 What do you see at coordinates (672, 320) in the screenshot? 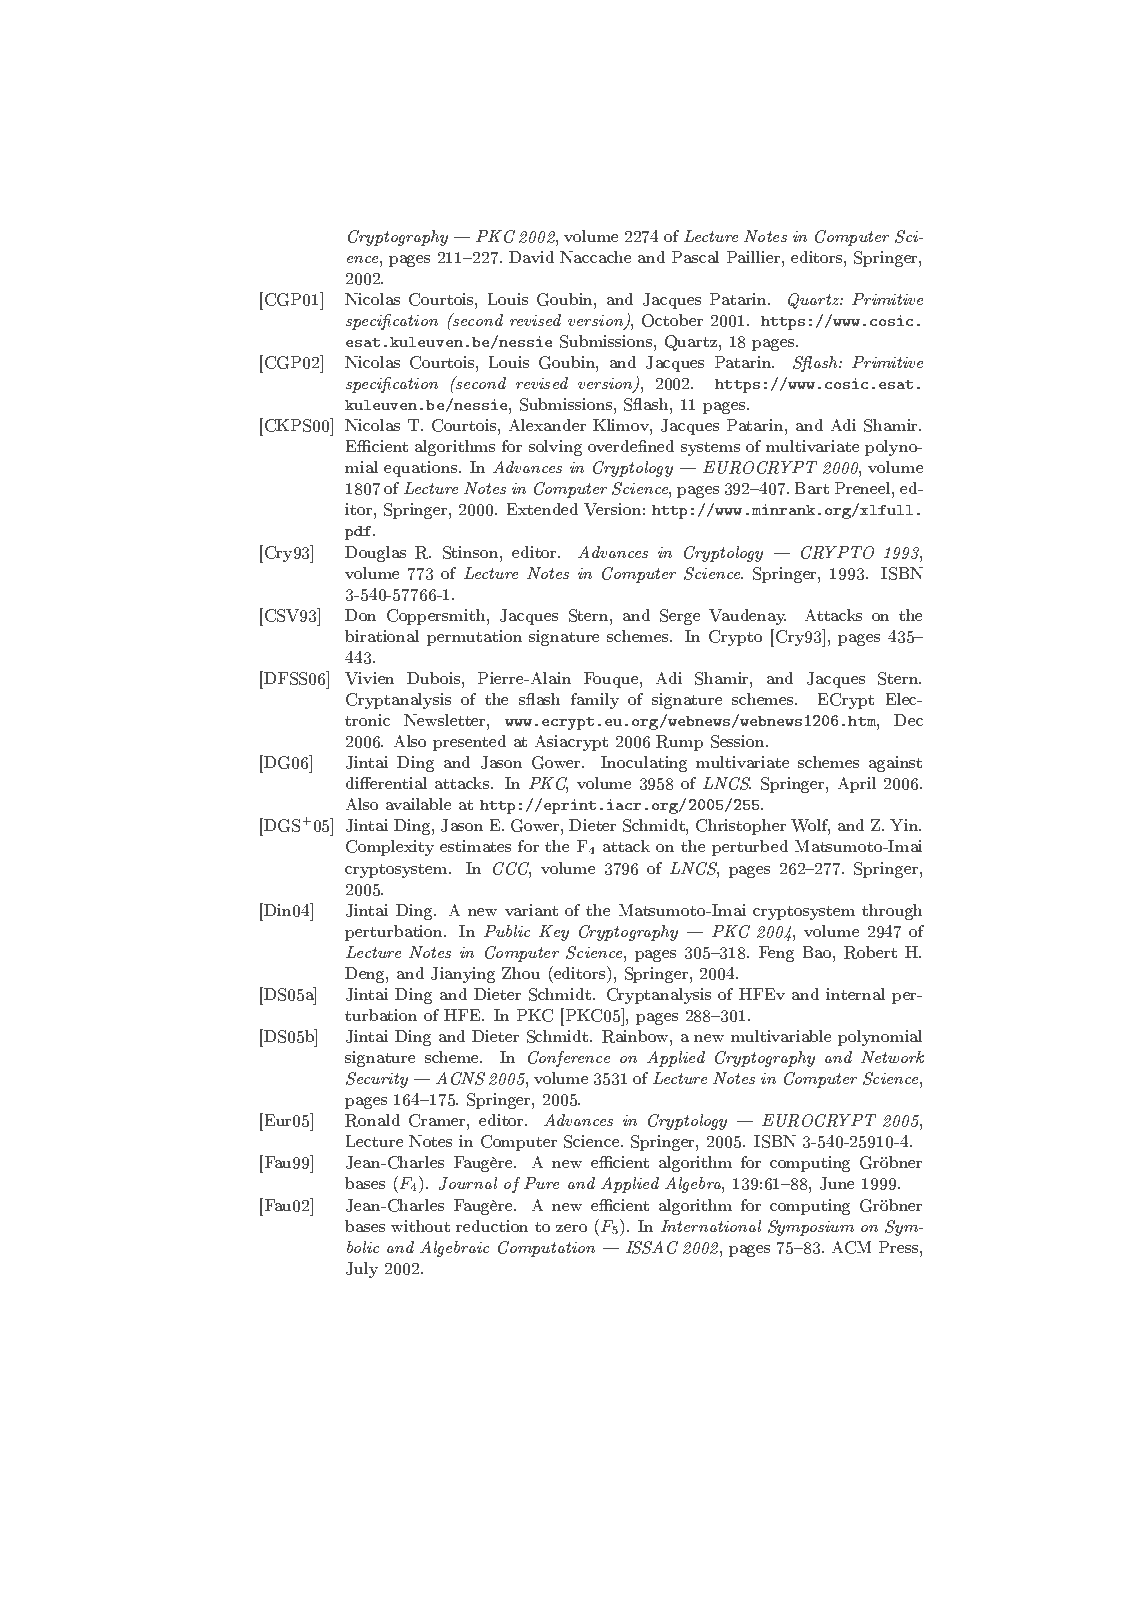
I see `October` at bounding box center [672, 320].
